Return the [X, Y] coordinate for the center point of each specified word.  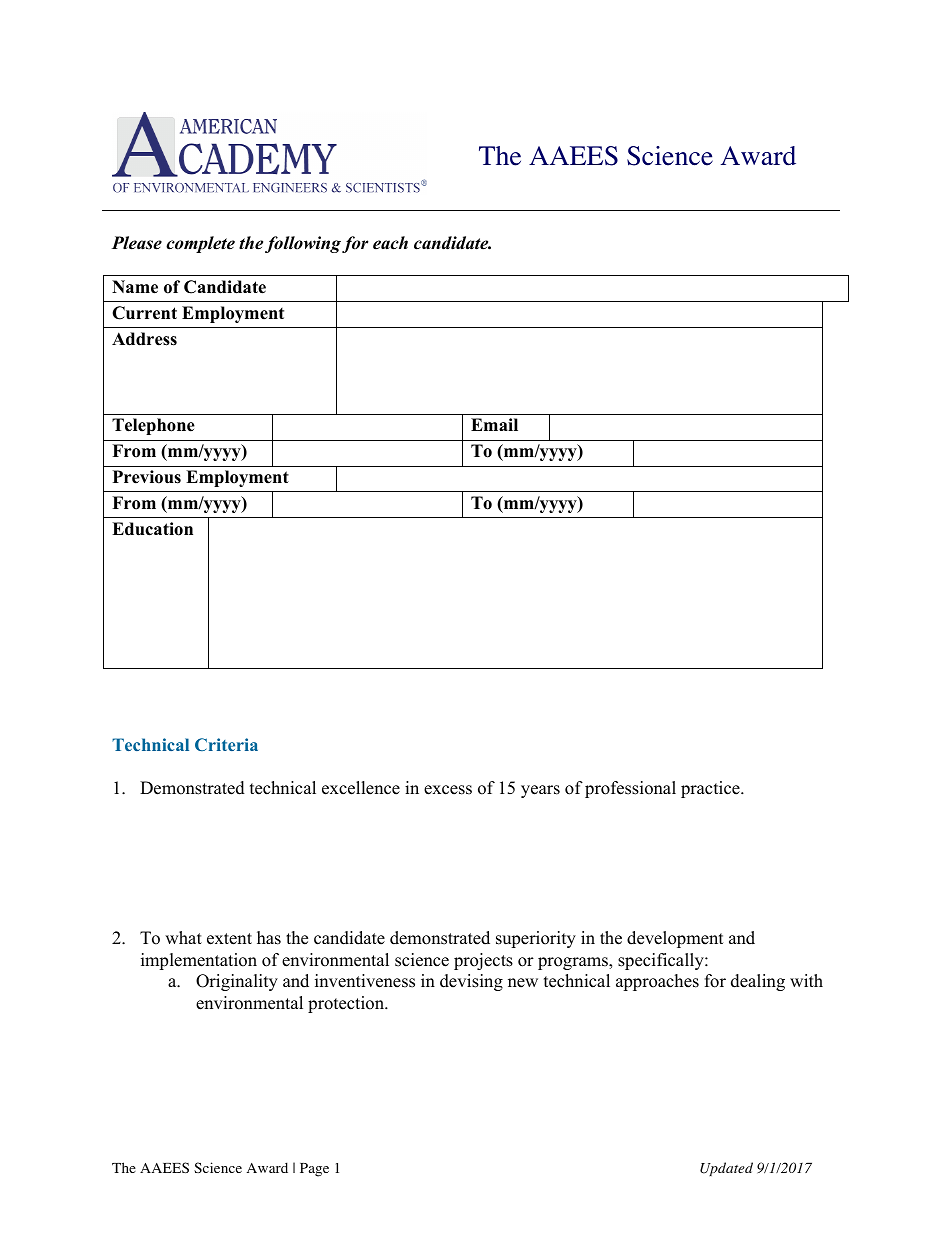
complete [200, 244]
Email [494, 424]
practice [711, 789]
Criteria [226, 744]
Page [314, 1170]
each [390, 243]
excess [448, 790]
